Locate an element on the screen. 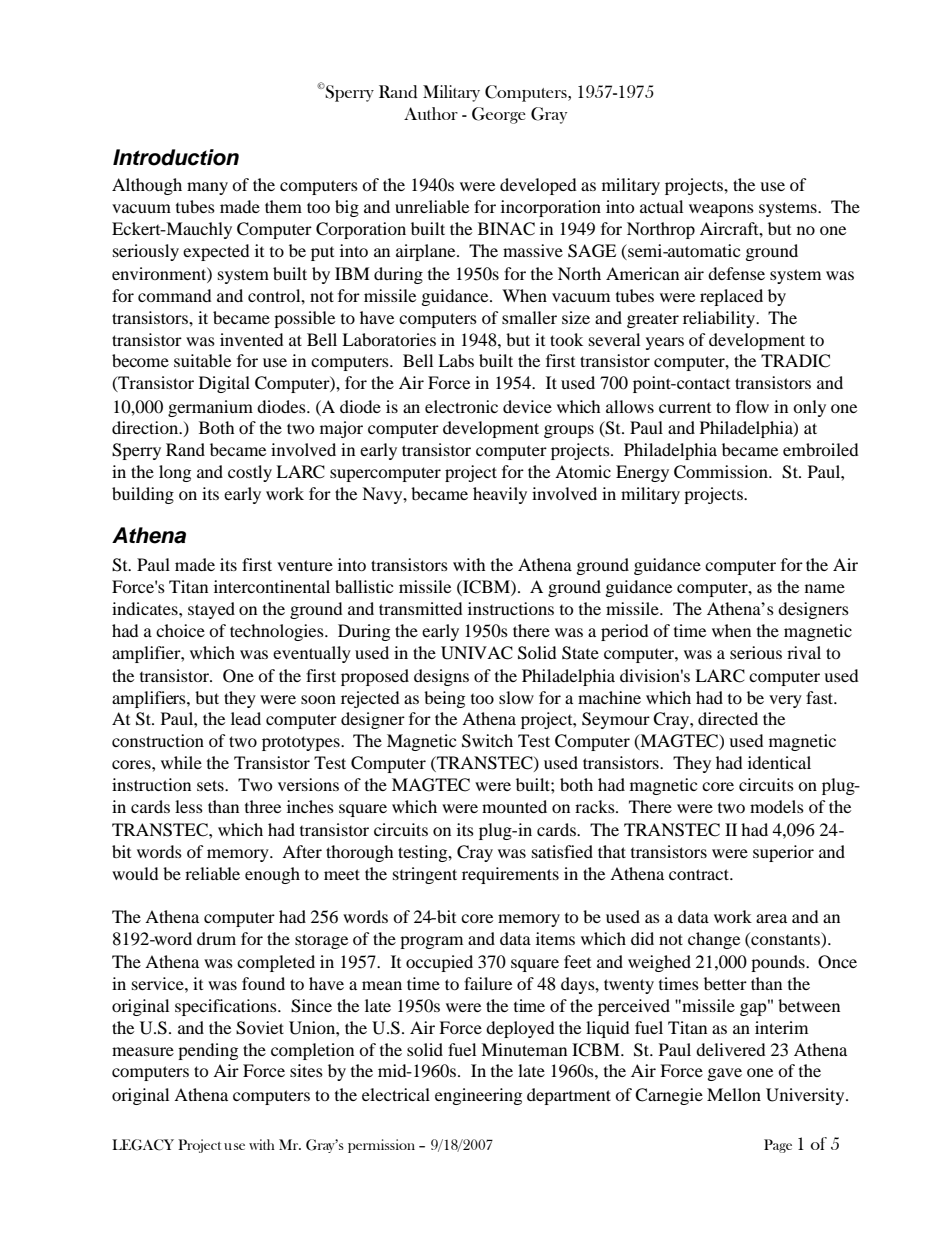  transmitted is located at coordinates (421, 608).
